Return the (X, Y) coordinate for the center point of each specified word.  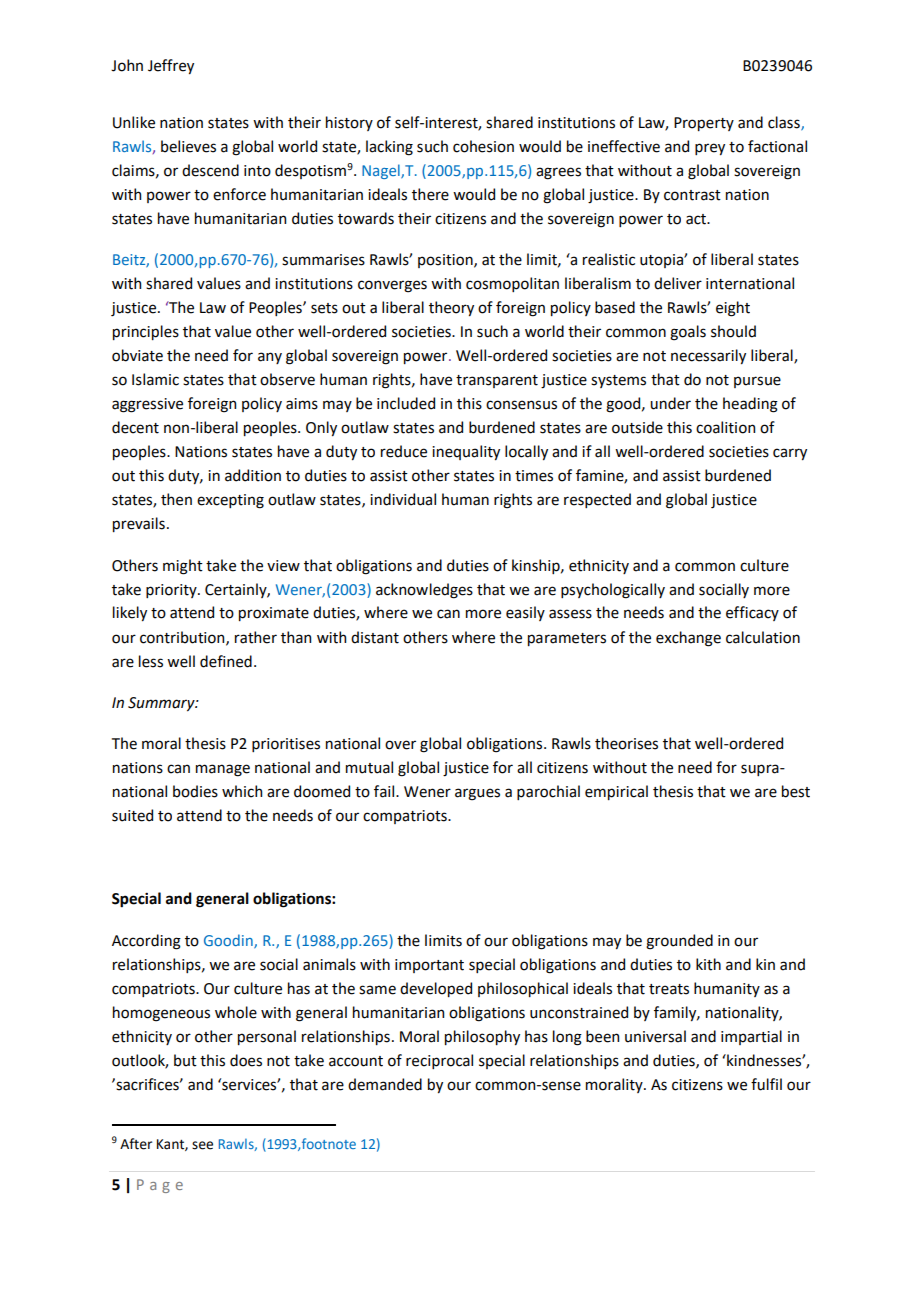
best (796, 791)
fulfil (766, 1084)
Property (704, 124)
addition (253, 475)
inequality (466, 452)
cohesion (483, 146)
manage (223, 770)
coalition (725, 427)
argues (477, 794)
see (202, 1145)
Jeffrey (171, 66)
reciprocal (439, 1061)
